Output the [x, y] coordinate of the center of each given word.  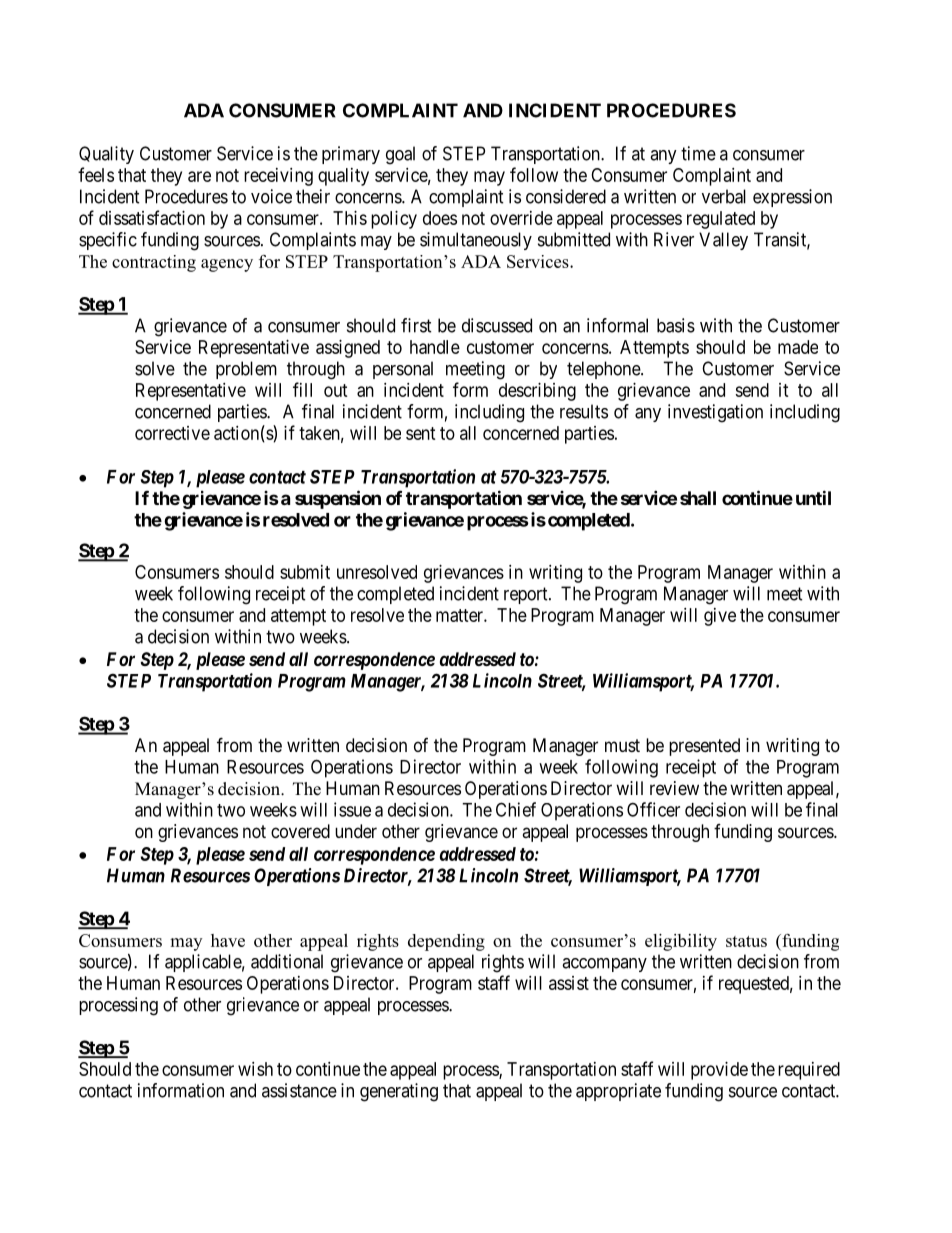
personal [403, 370]
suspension [338, 499]
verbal [724, 196]
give [720, 617]
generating [399, 1092]
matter [460, 615]
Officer [653, 809]
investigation [715, 413]
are [199, 176]
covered [300, 831]
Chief [516, 809]
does [440, 218]
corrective [172, 433]
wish [255, 1069]
